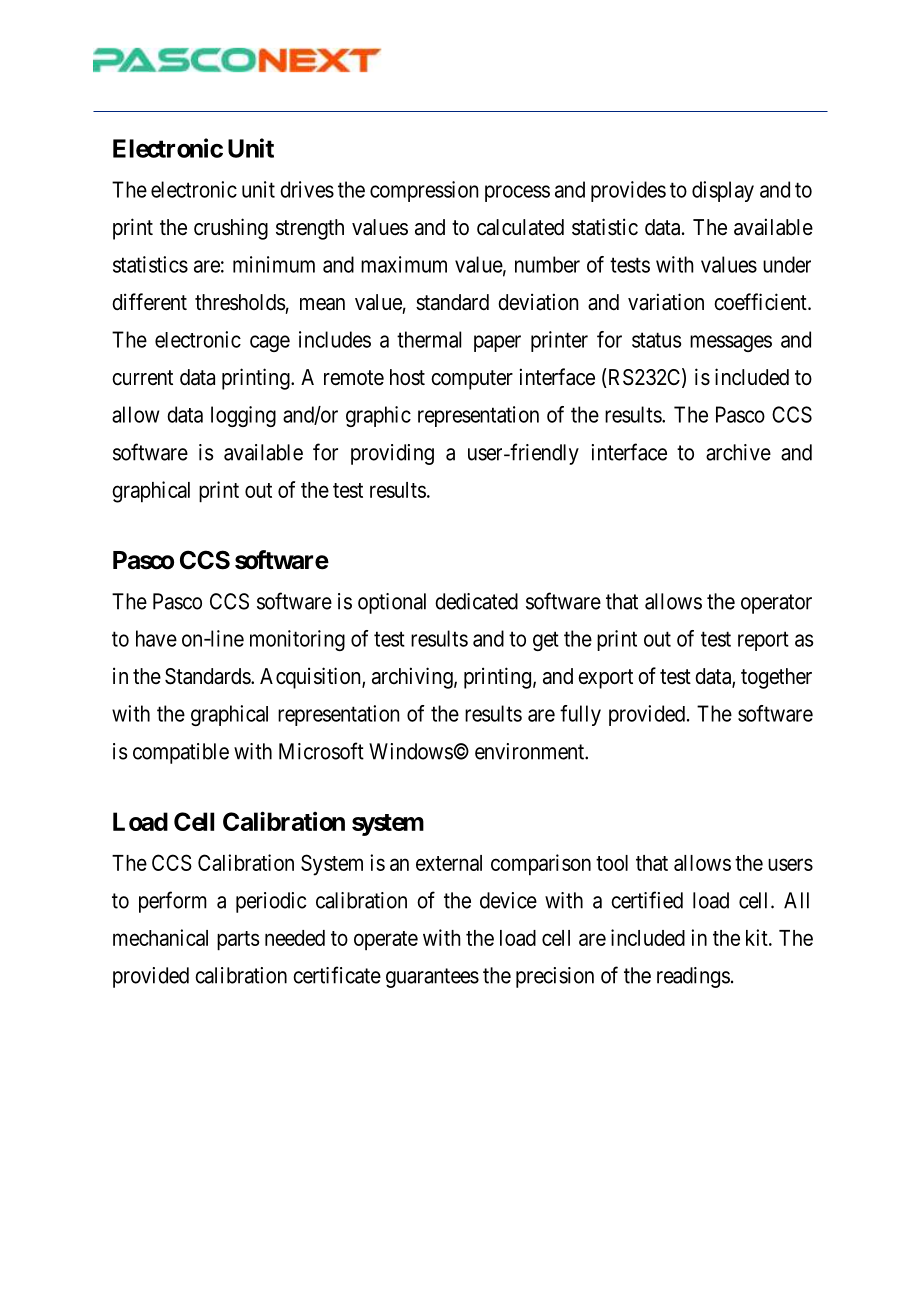 This screenshot has height=1308, width=924. Describe the element at coordinates (424, 191) in the screenshot. I see `compression` at that location.
